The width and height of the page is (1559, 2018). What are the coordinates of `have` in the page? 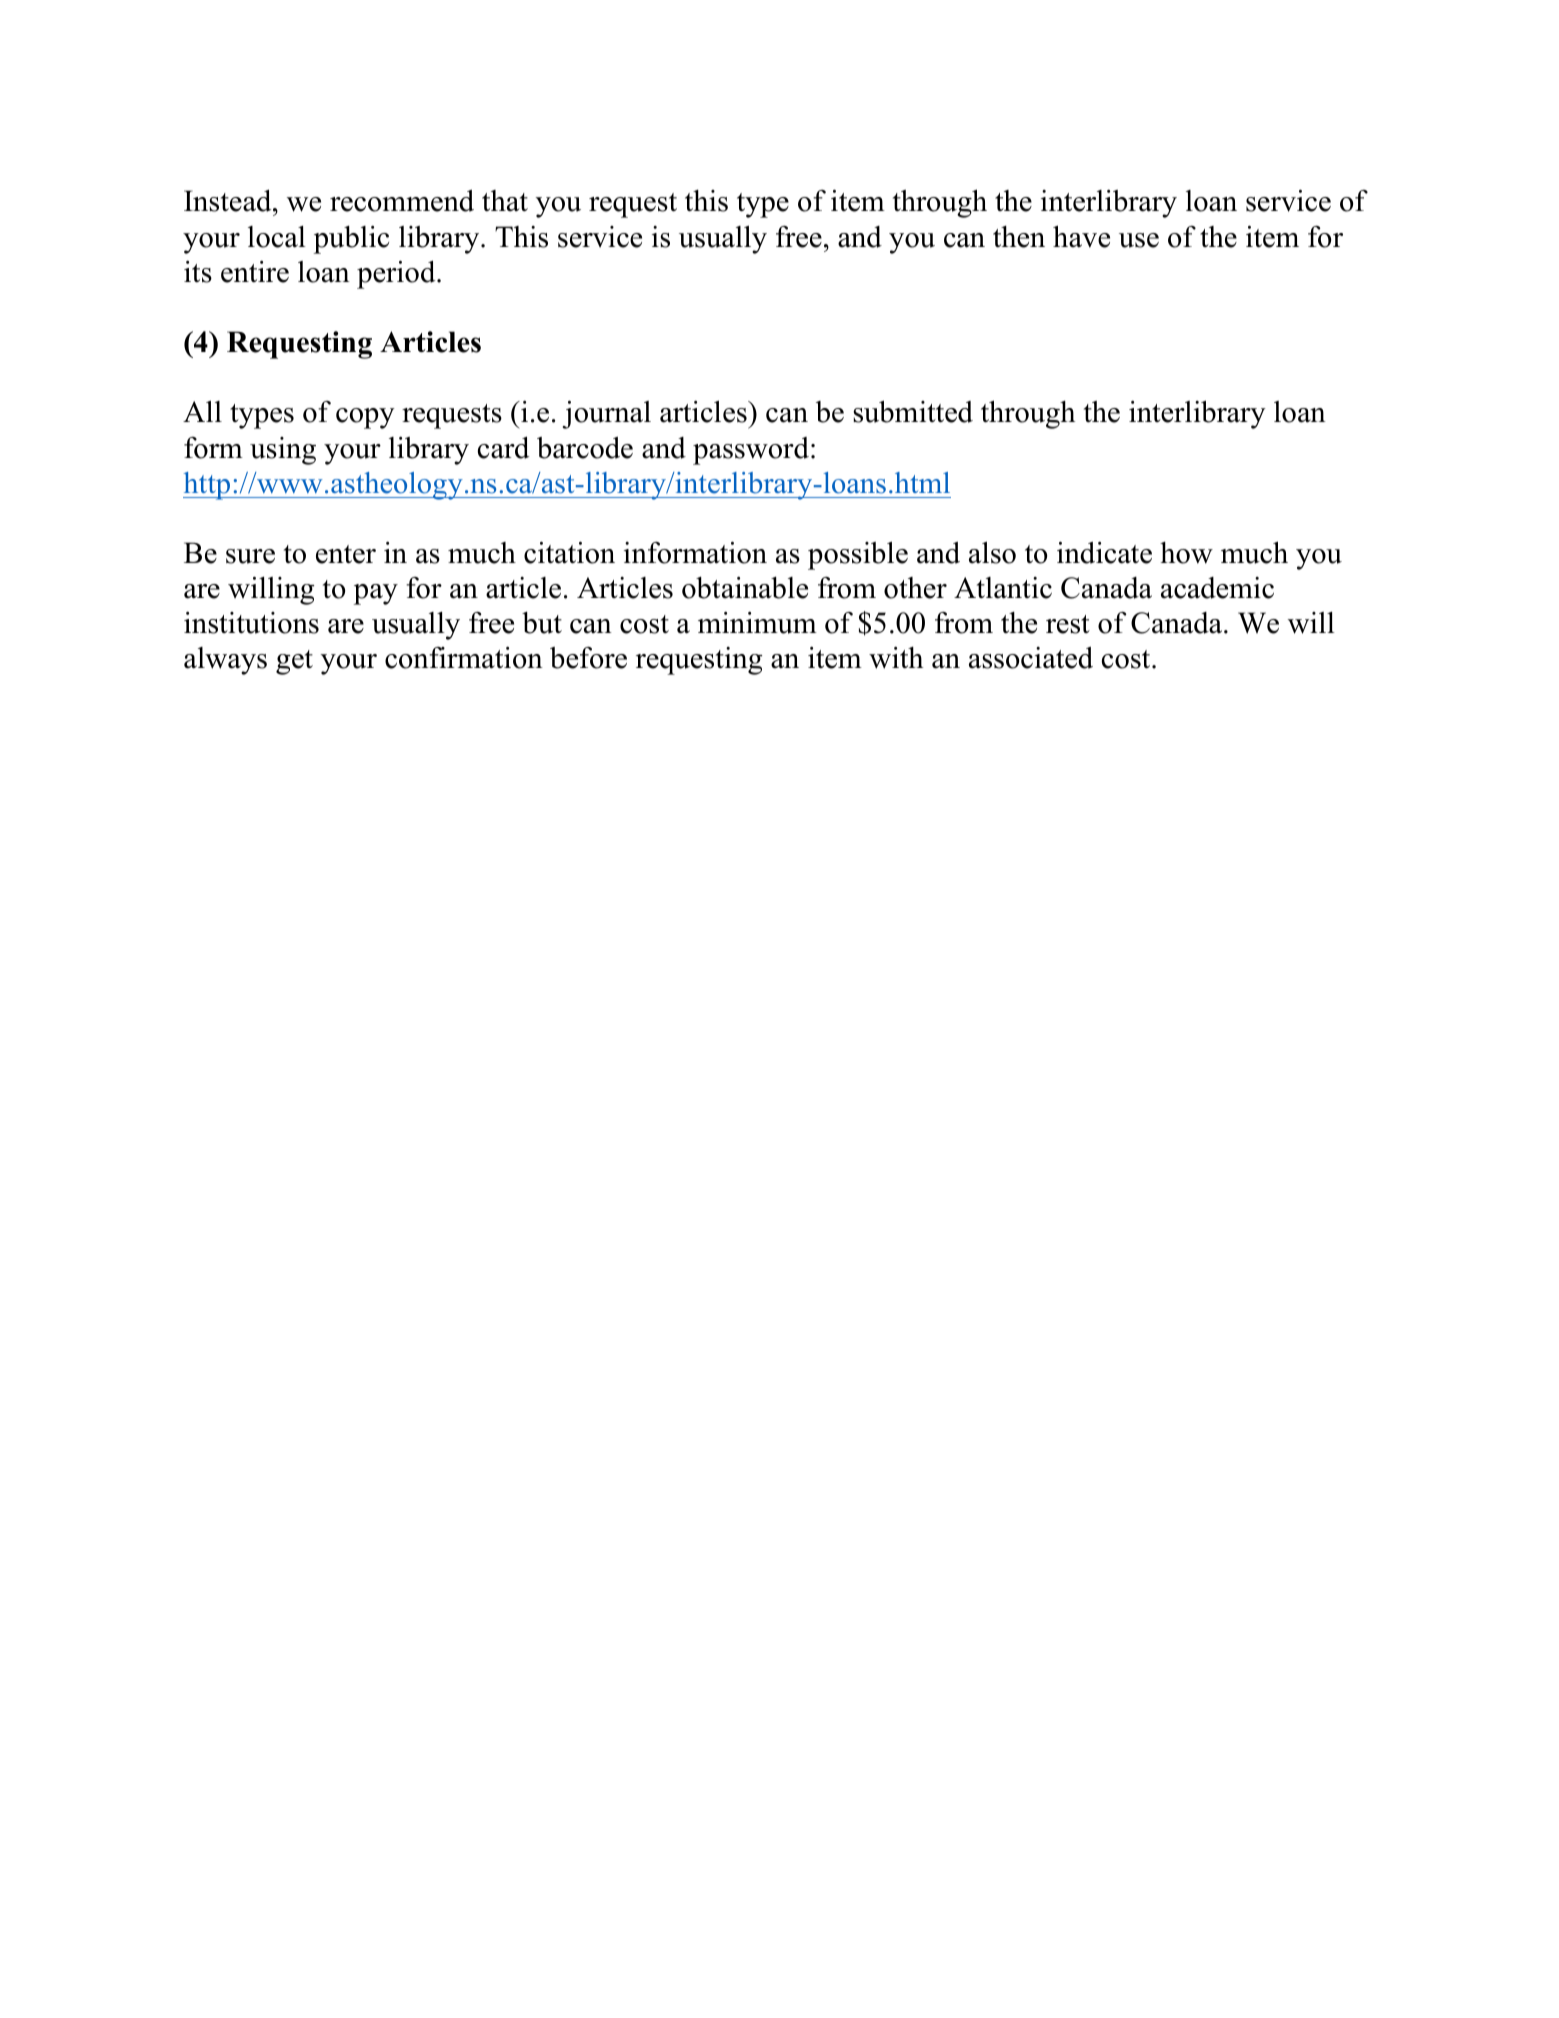 It's located at (1081, 236).
